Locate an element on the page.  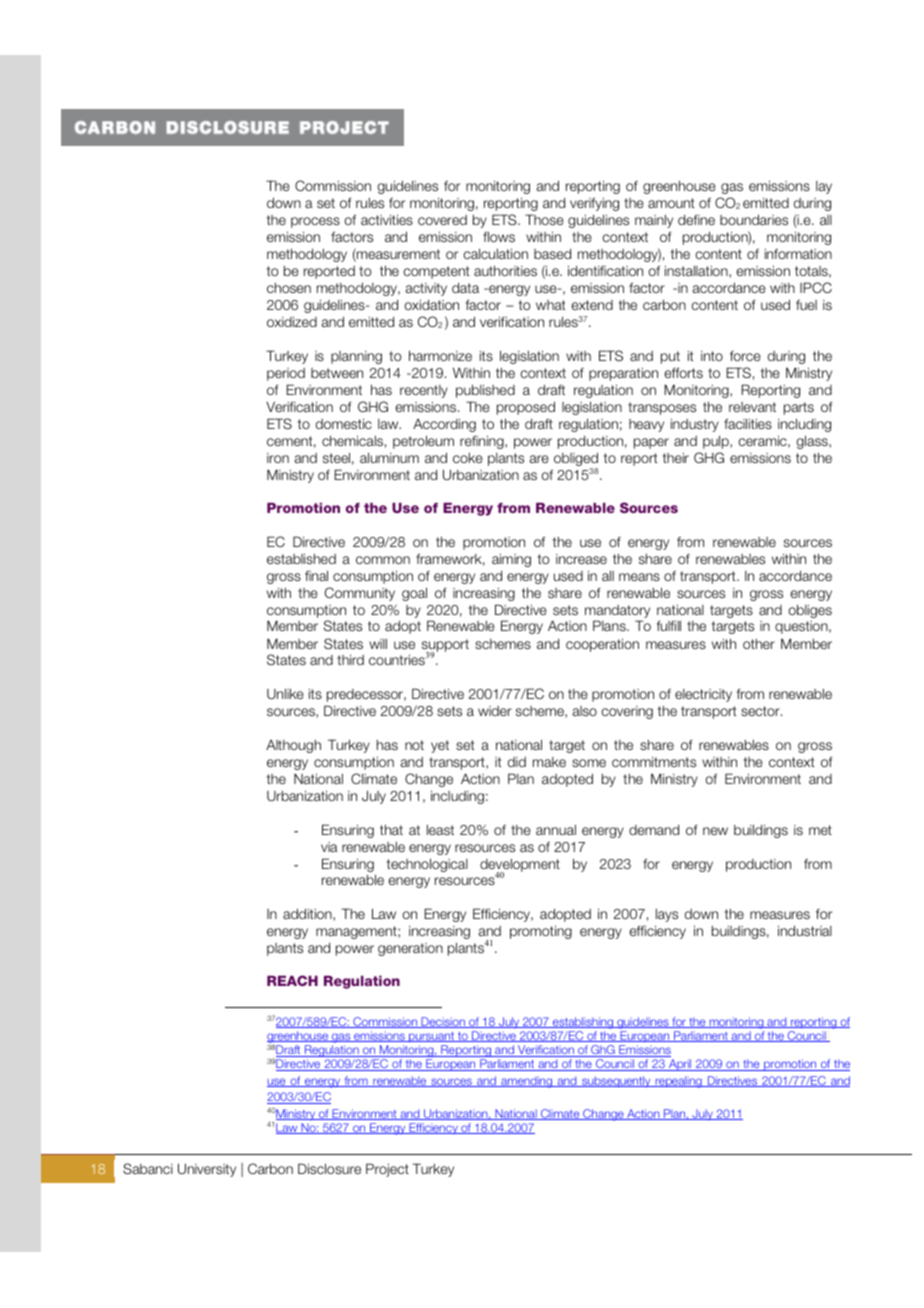
process is located at coordinates (315, 222).
